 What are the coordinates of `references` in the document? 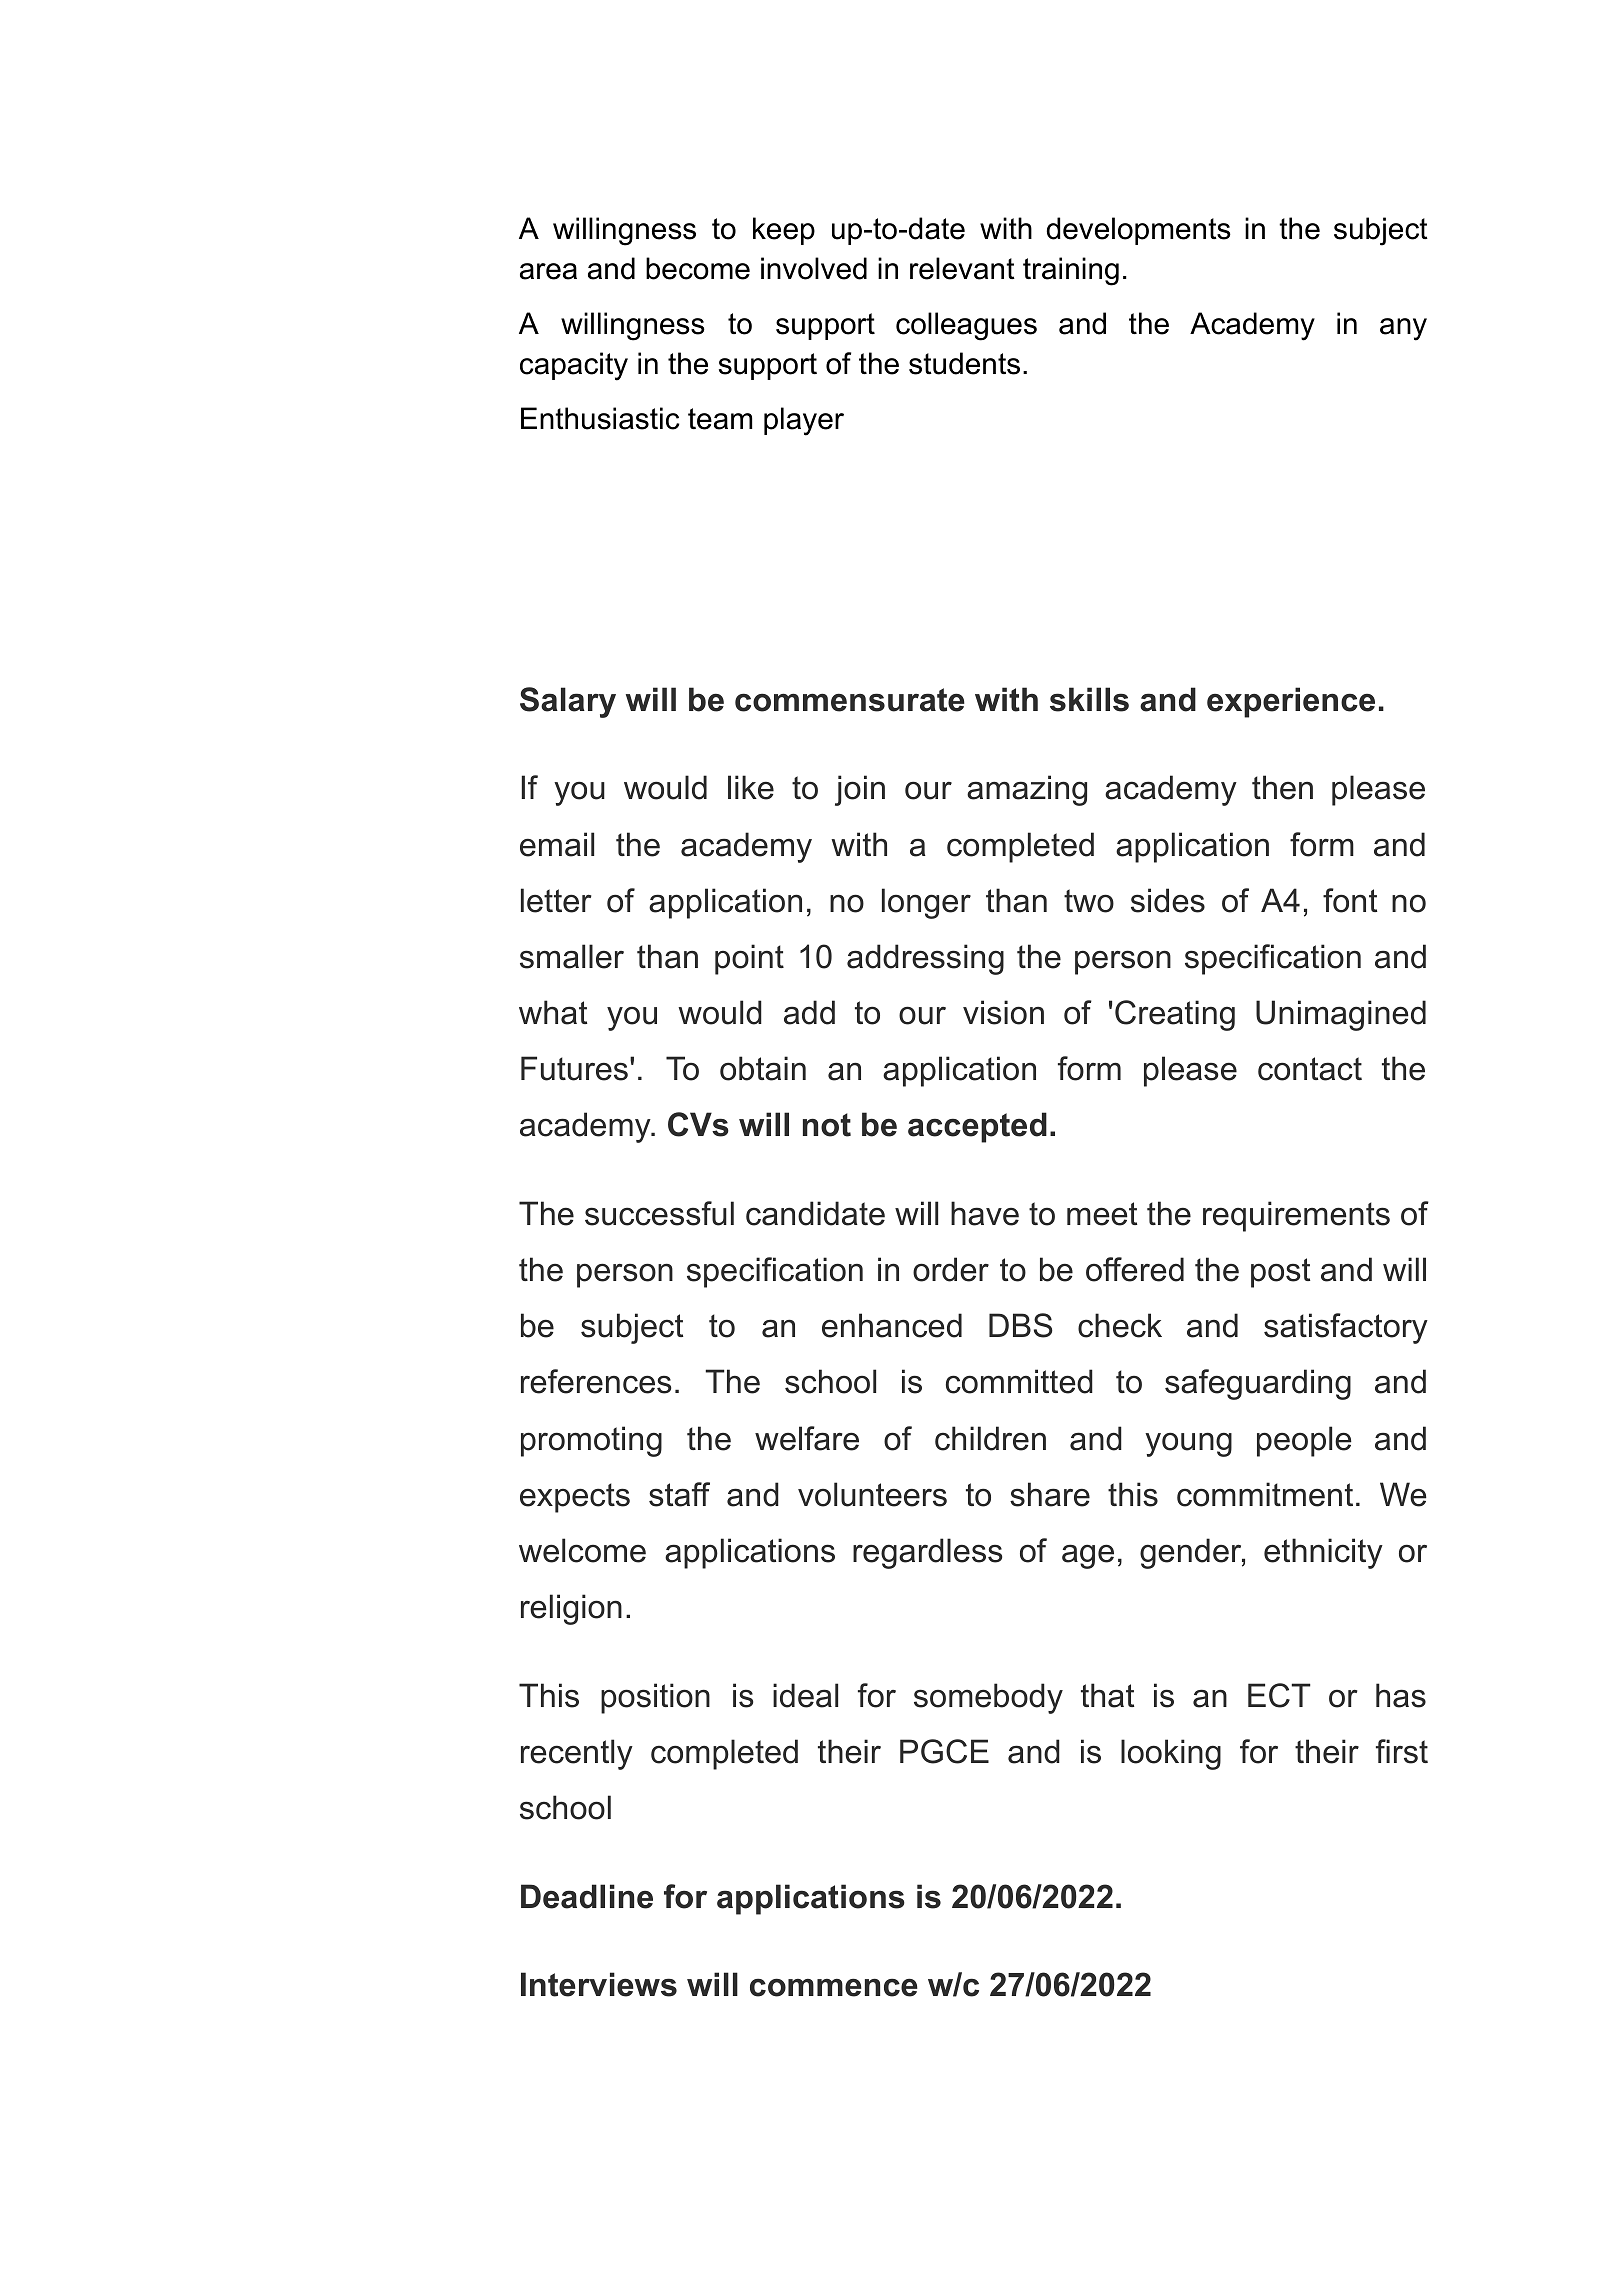 It's located at (596, 1381).
